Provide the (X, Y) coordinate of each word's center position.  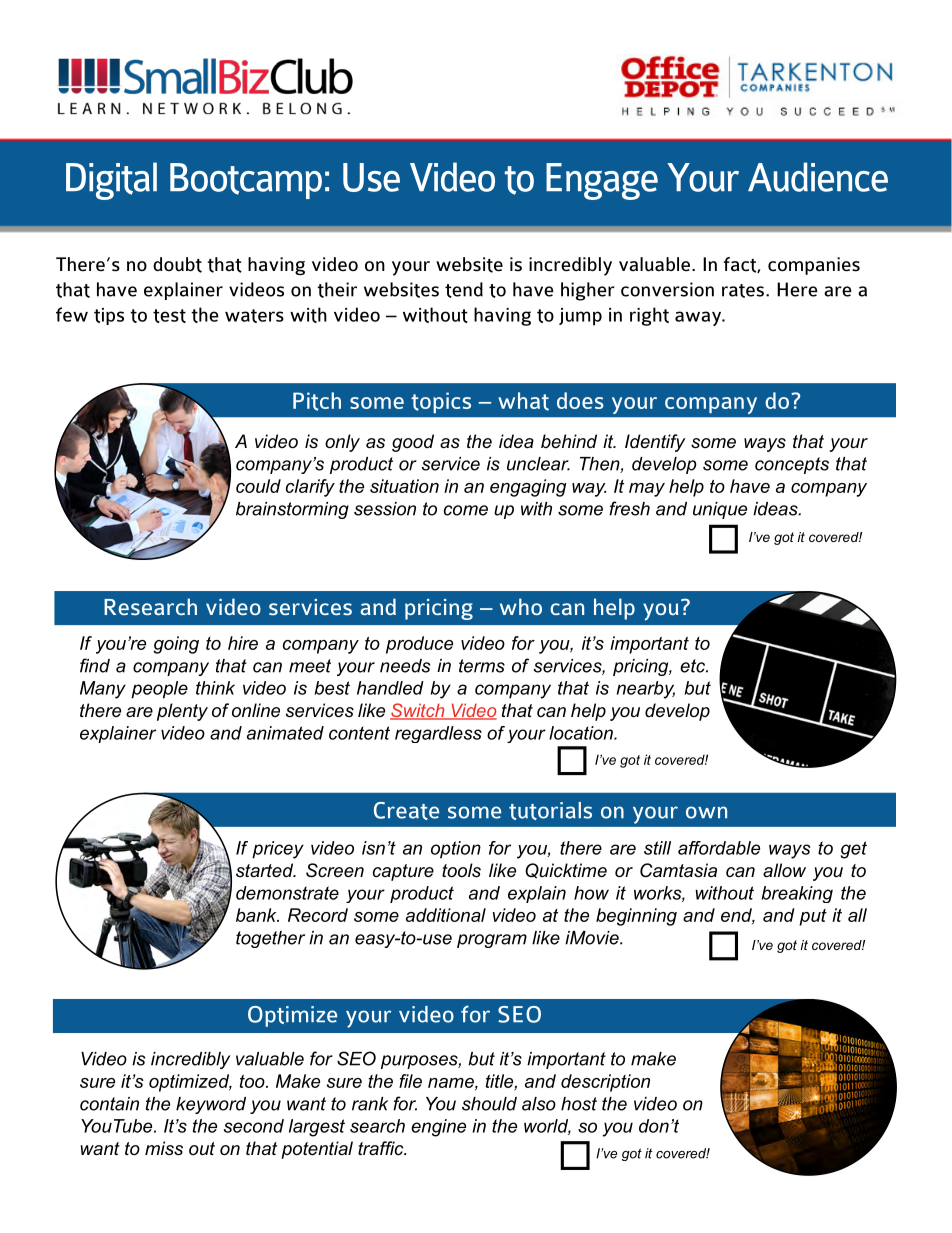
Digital (111, 181)
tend (464, 290)
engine (438, 1128)
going (176, 645)
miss (164, 1148)
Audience (818, 177)
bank (257, 915)
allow (784, 870)
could (258, 486)
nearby (646, 690)
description (605, 1083)
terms (482, 666)
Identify (655, 443)
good (413, 443)
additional (446, 915)
